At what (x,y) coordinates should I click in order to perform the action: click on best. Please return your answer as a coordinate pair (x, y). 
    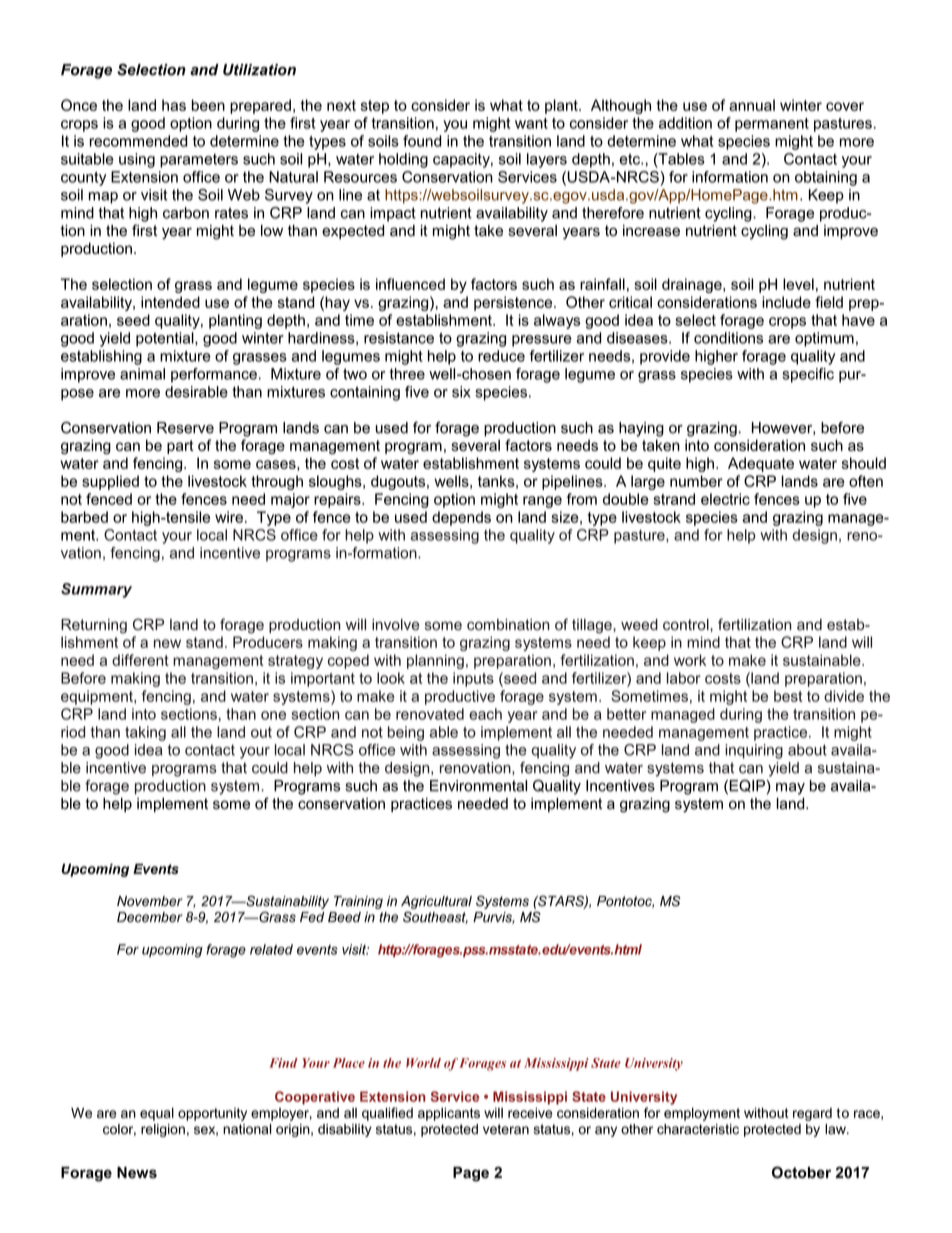
    Looking at the image, I should click on (788, 696).
